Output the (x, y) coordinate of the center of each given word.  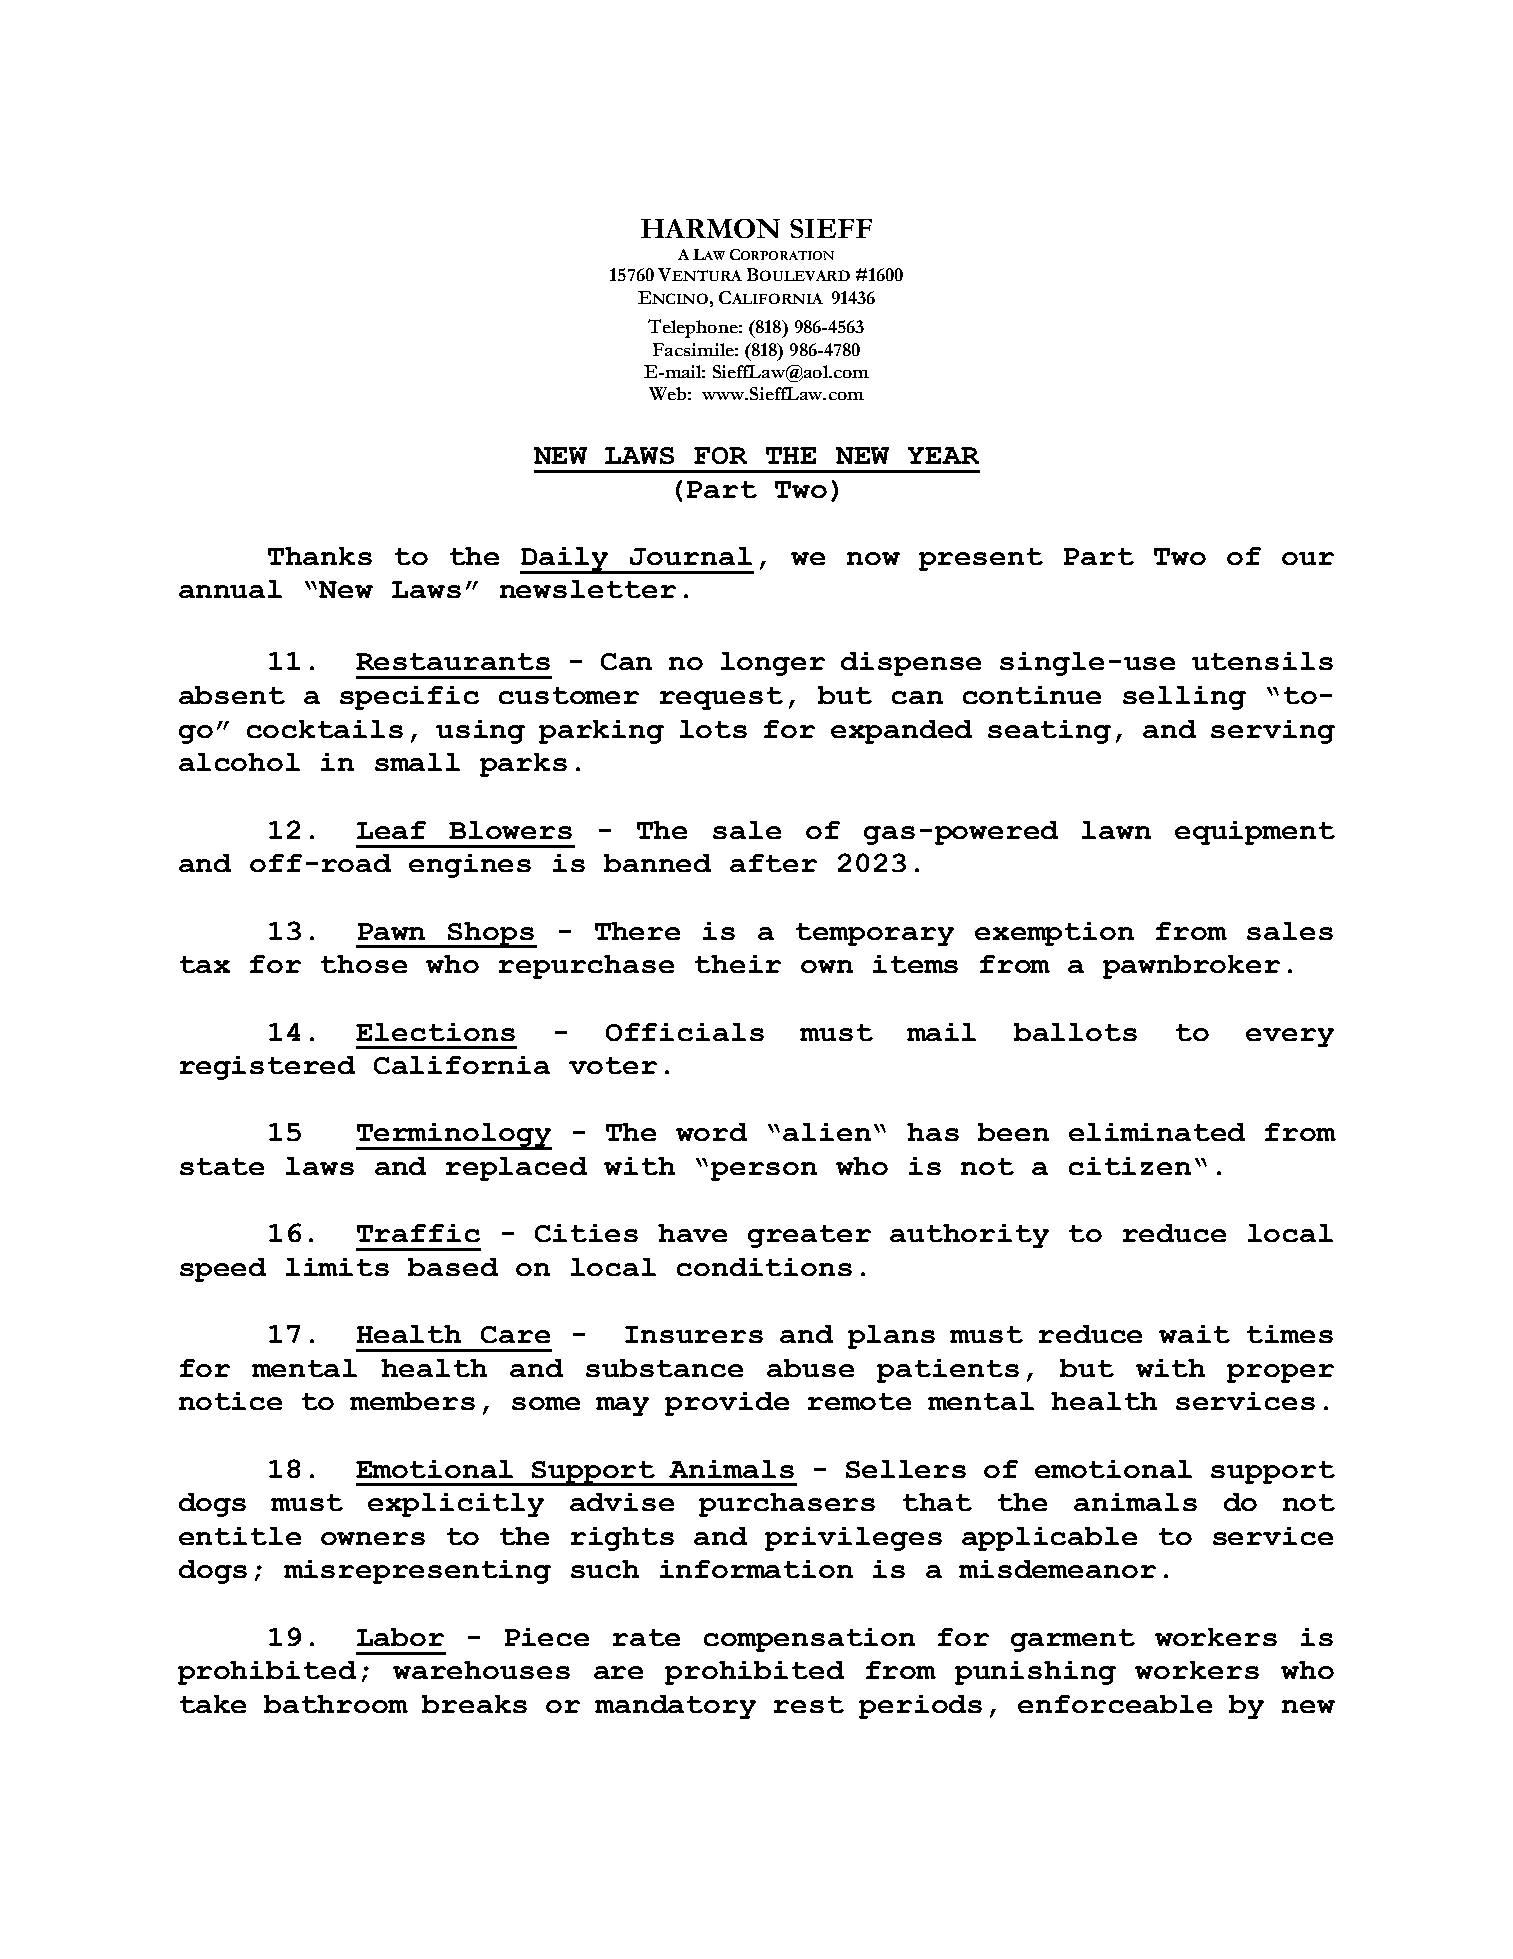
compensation (809, 1640)
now (873, 558)
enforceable (1115, 1704)
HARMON (710, 228)
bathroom (336, 1704)
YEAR (943, 455)
